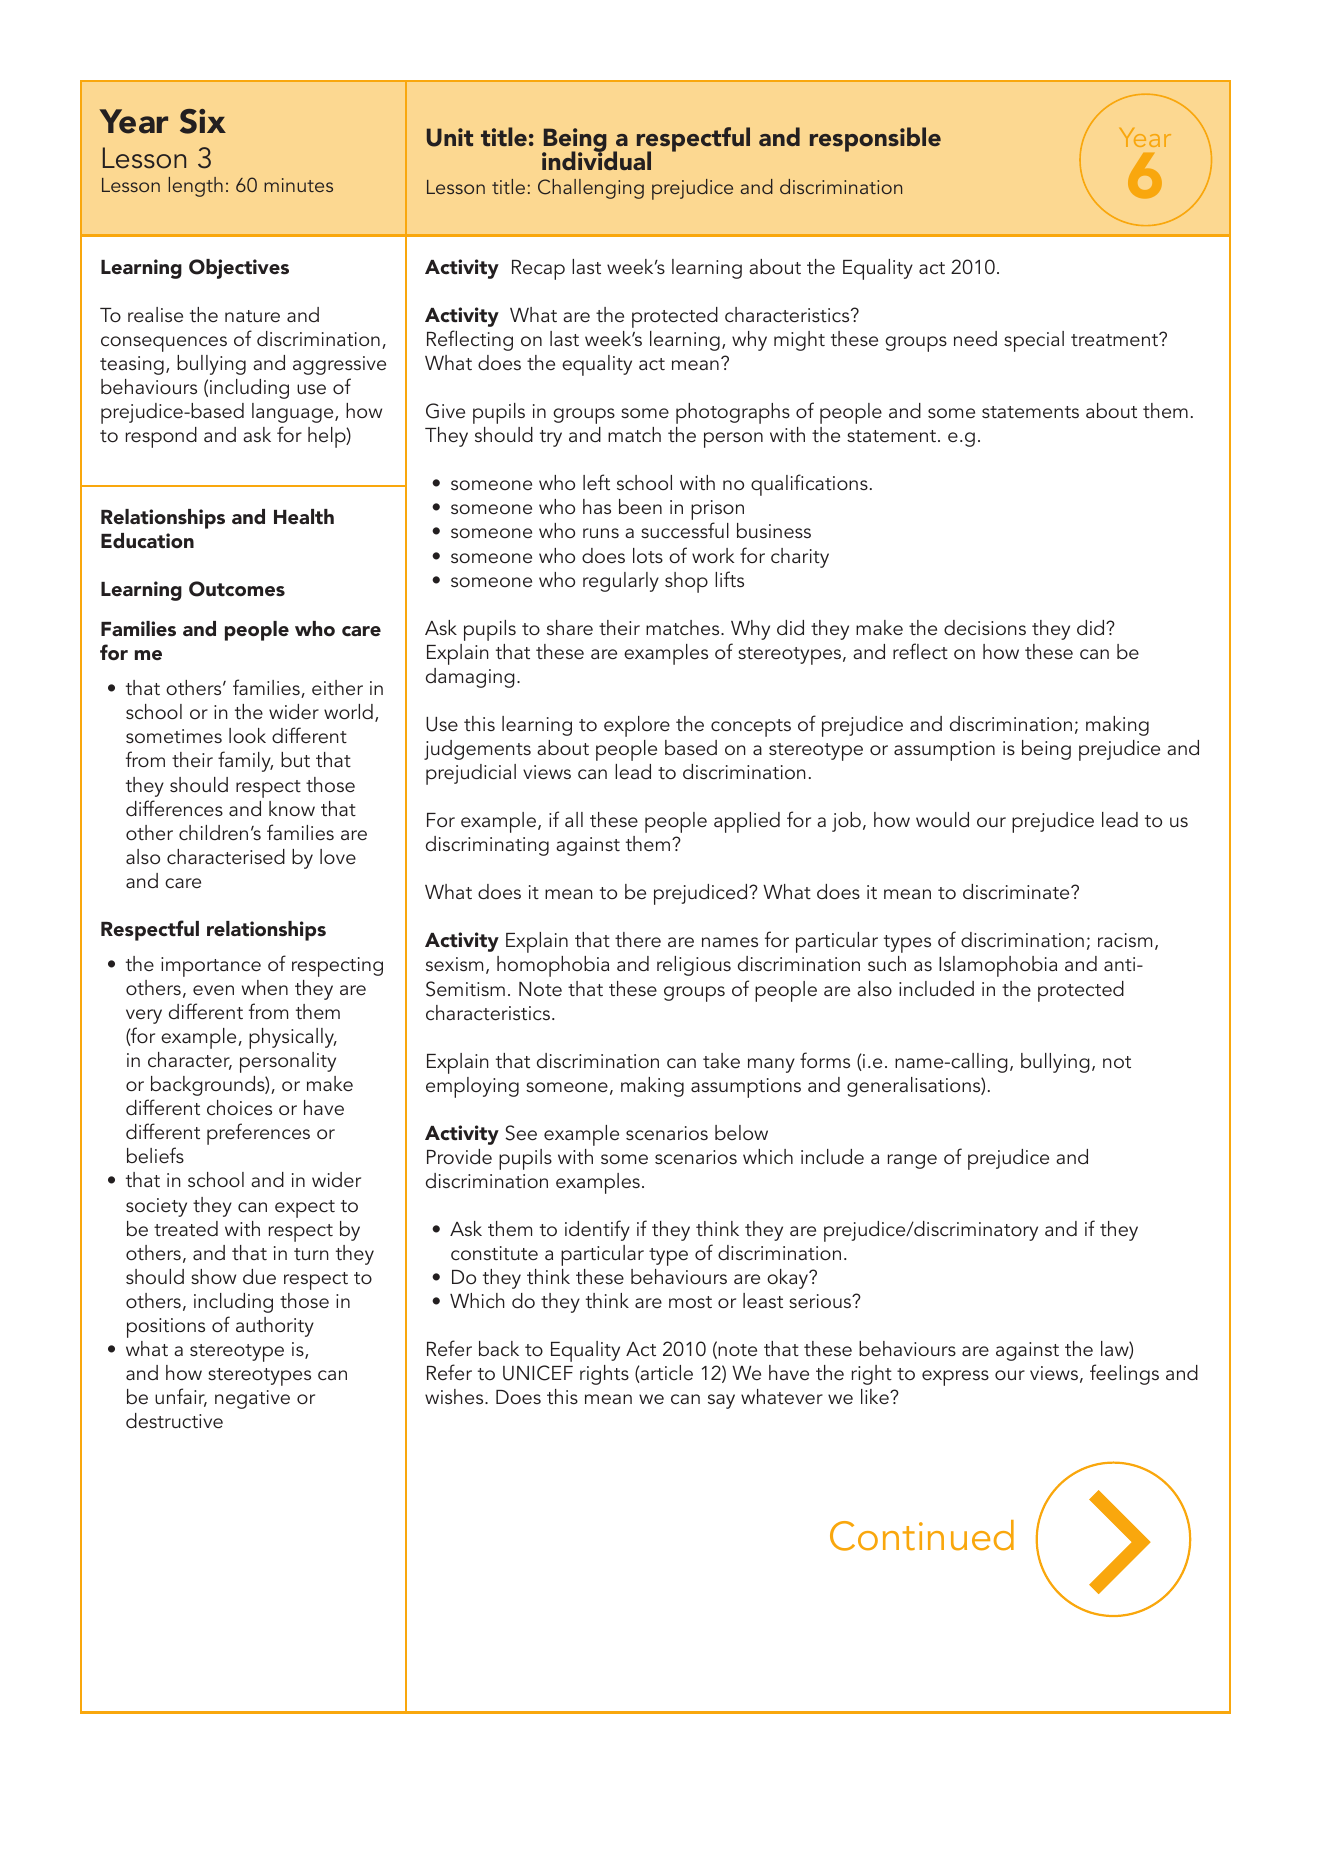 This image has width=1326, height=1875. Describe the element at coordinates (597, 1230) in the image. I see `identify` at that location.
